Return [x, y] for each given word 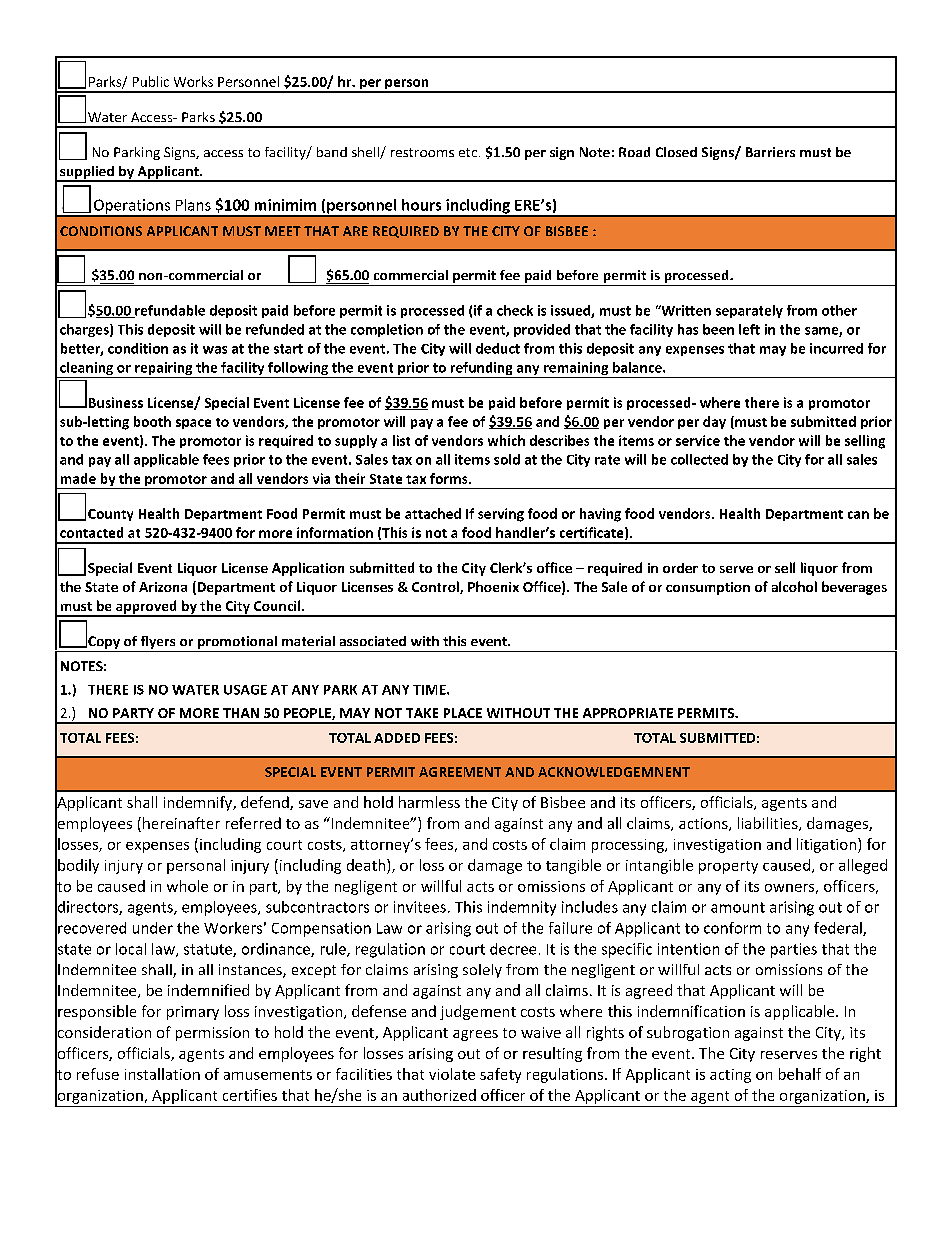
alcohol [794, 586]
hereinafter [180, 824]
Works [193, 81]
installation [162, 1074]
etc [469, 152]
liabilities [769, 824]
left [749, 329]
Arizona [163, 587]
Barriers [770, 152]
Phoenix [493, 586]
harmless [429, 802]
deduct [498, 348]
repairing [164, 370]
